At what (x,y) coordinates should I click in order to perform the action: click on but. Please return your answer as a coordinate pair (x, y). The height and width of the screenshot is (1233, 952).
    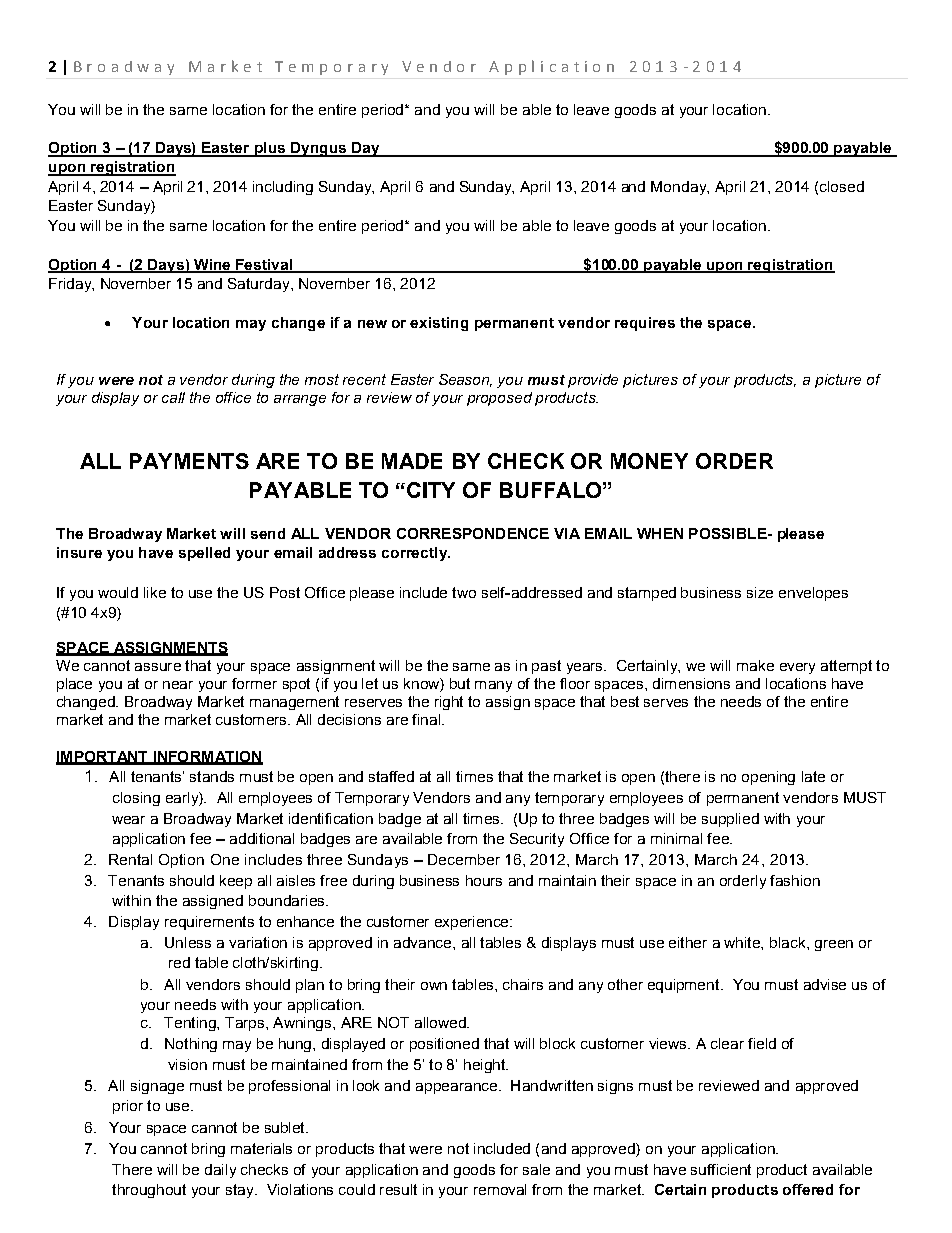
    Looking at the image, I should click on (460, 683).
